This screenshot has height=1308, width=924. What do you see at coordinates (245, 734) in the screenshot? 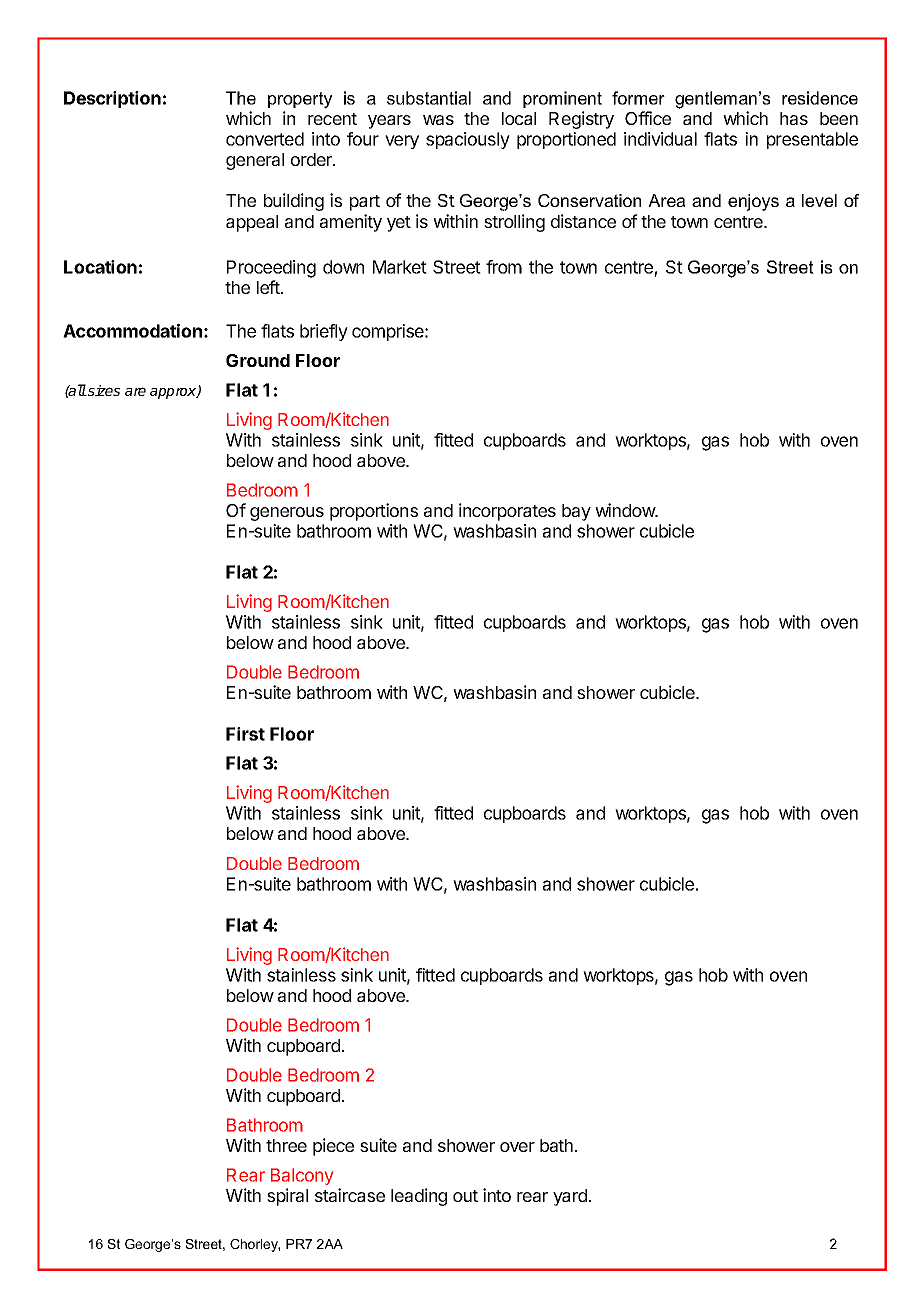
I see `First` at bounding box center [245, 734].
